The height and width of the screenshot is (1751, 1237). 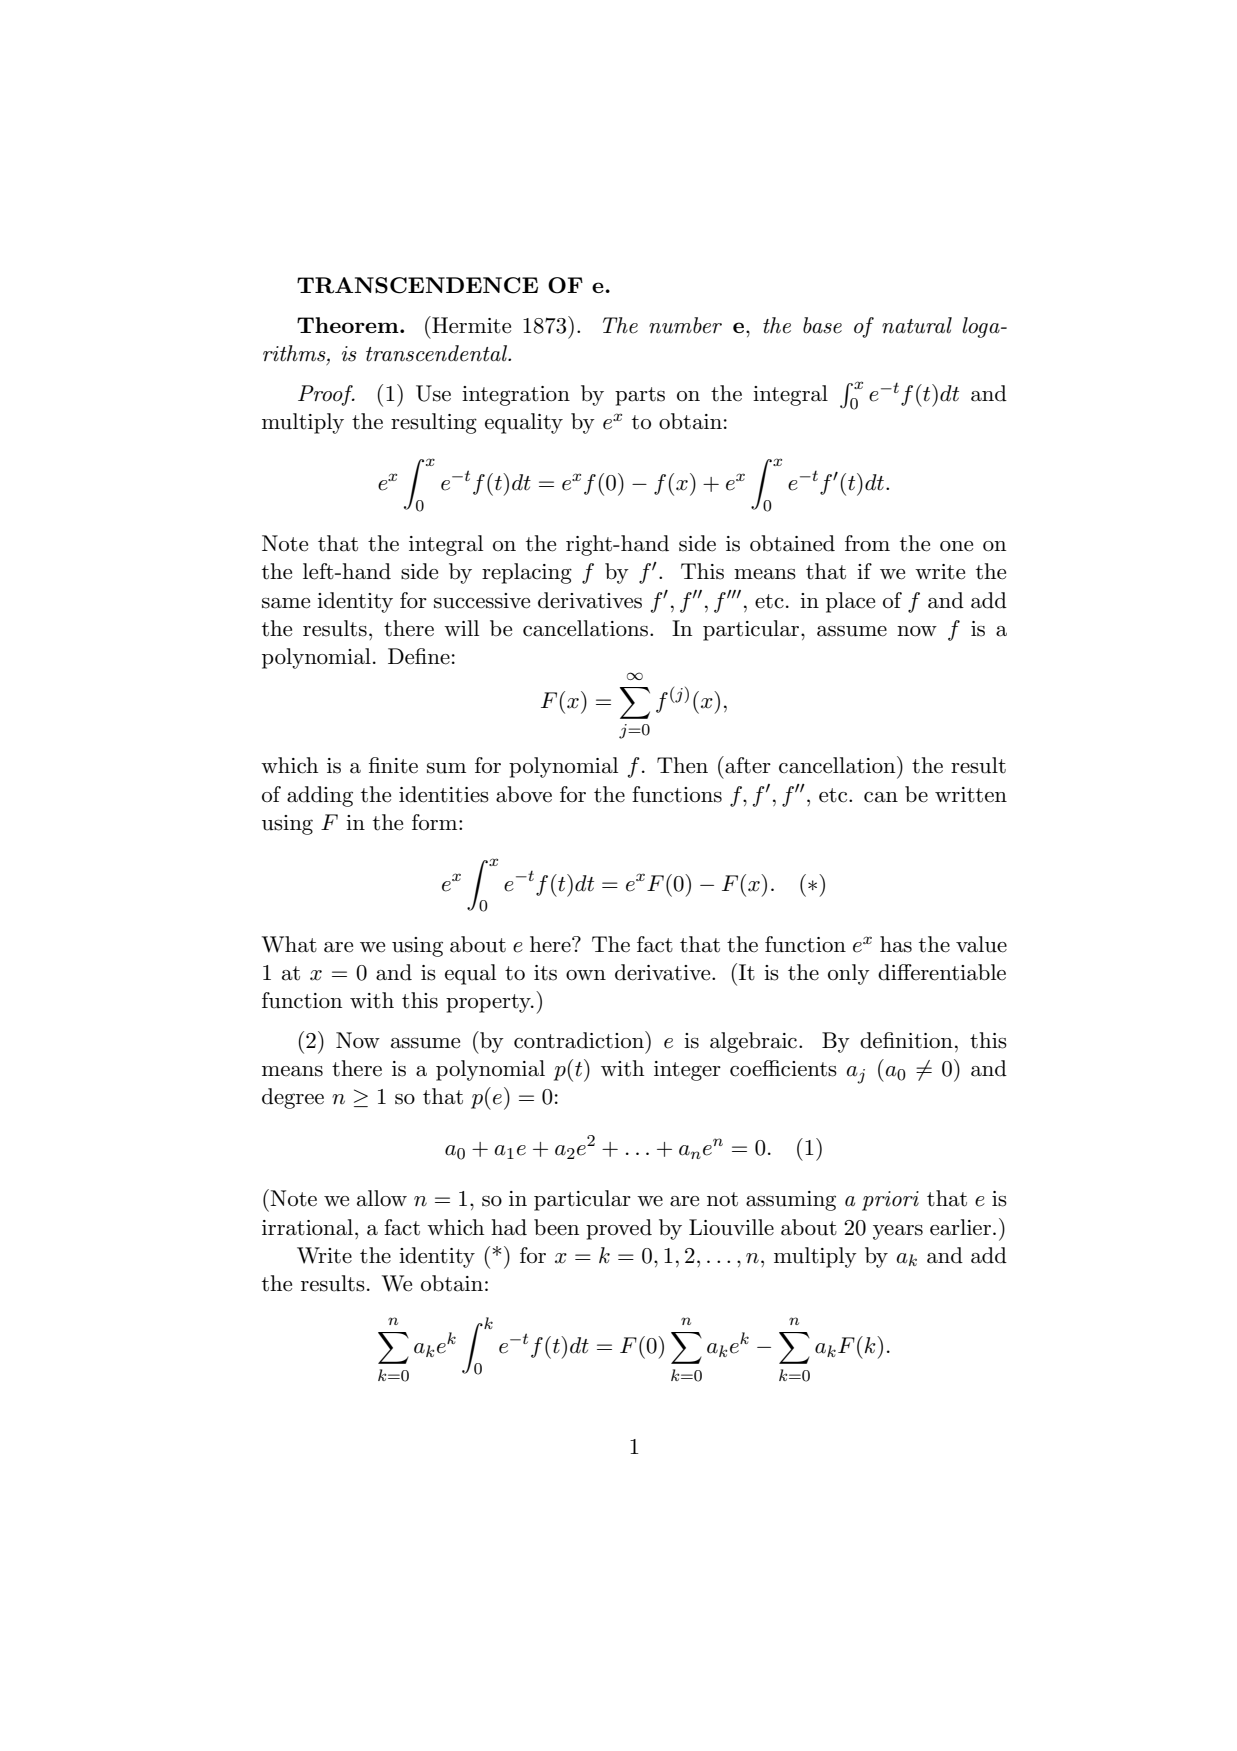 What do you see at coordinates (971, 795) in the screenshot?
I see `written` at bounding box center [971, 795].
